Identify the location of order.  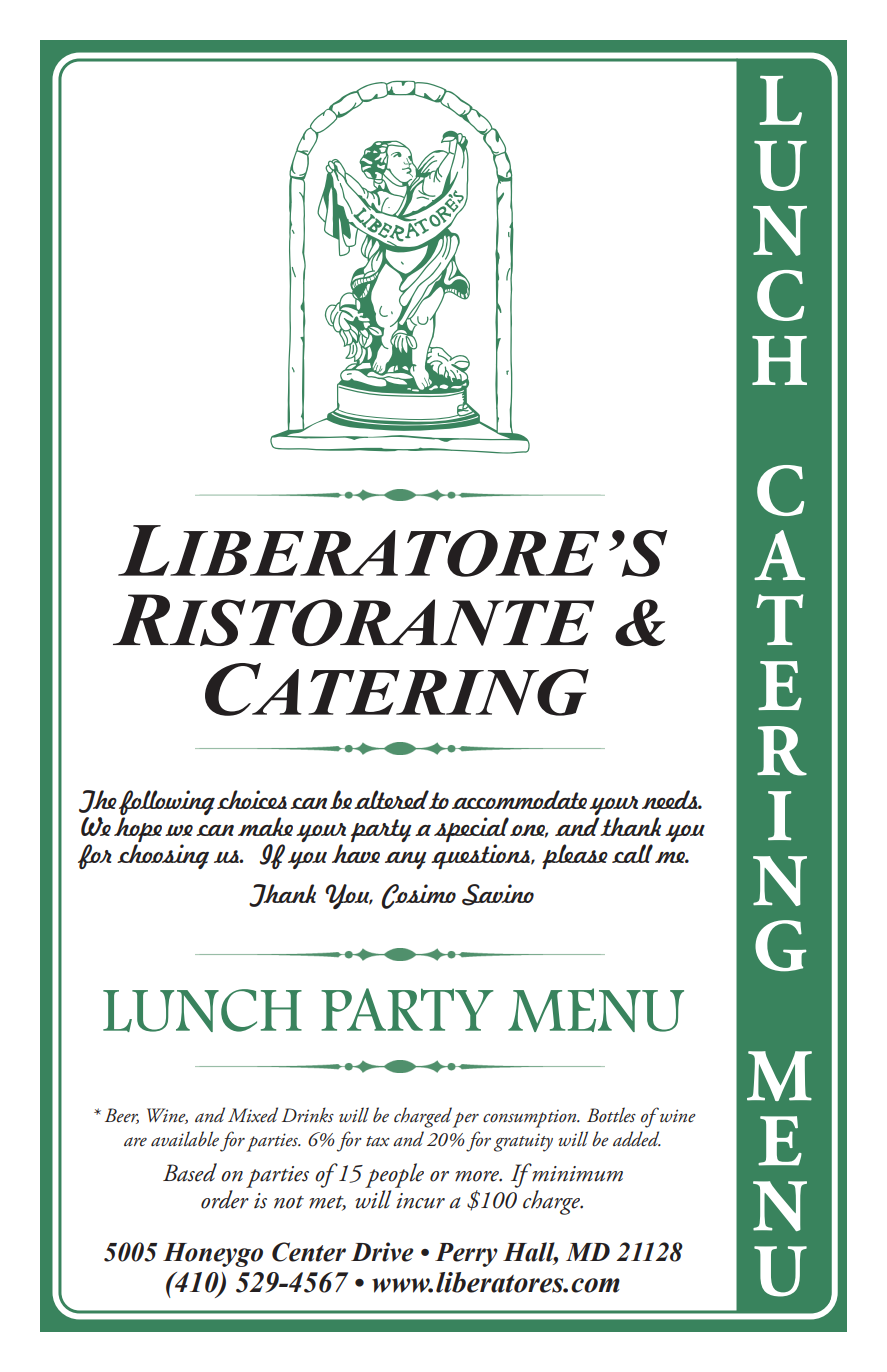
(225, 1199).
